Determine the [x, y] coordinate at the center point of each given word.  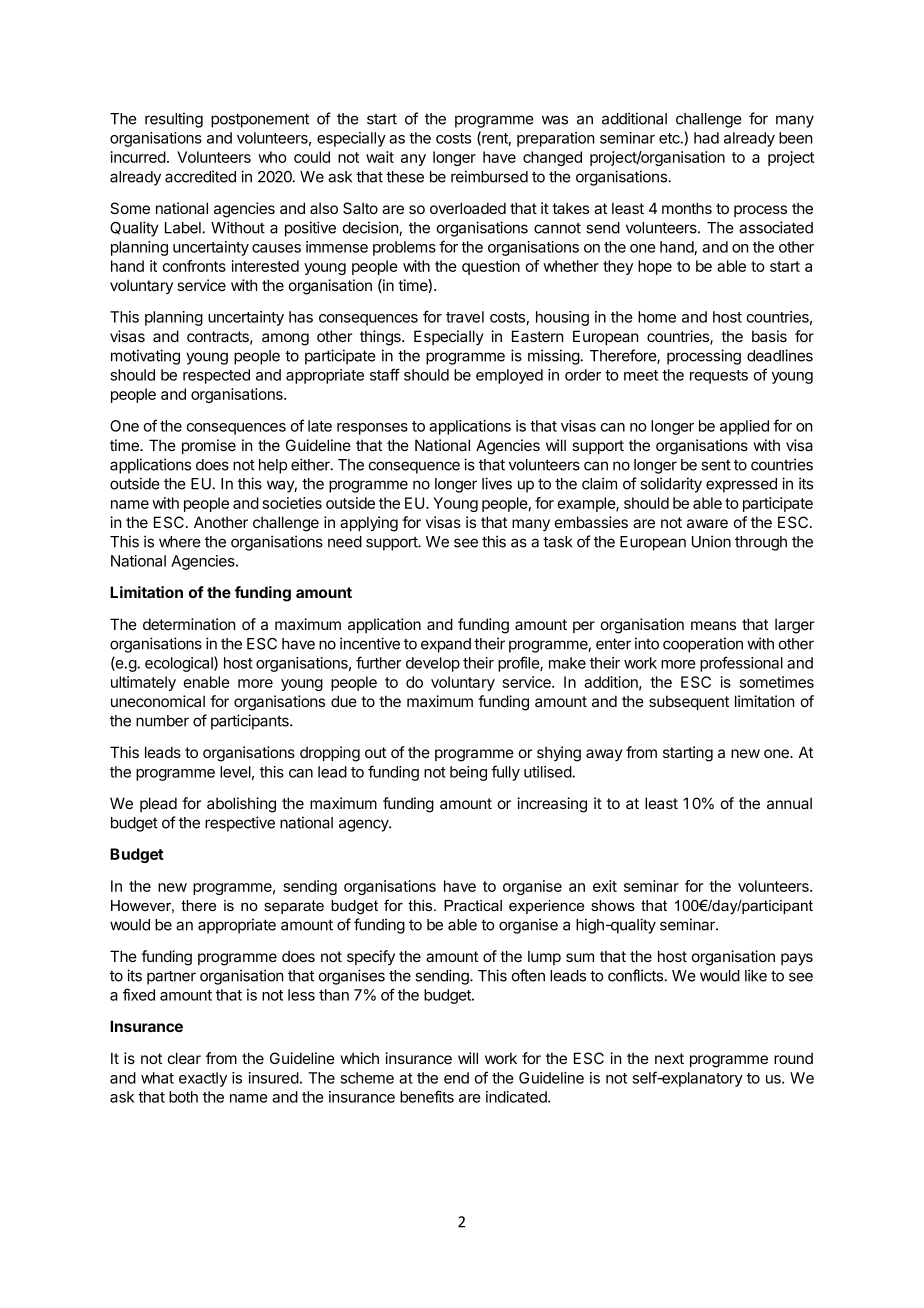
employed [509, 376]
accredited [200, 176]
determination [189, 624]
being [468, 773]
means [713, 625]
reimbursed [489, 176]
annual [789, 803]
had [706, 138]
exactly [203, 1079]
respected [216, 376]
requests [719, 377]
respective [240, 824]
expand [446, 645]
